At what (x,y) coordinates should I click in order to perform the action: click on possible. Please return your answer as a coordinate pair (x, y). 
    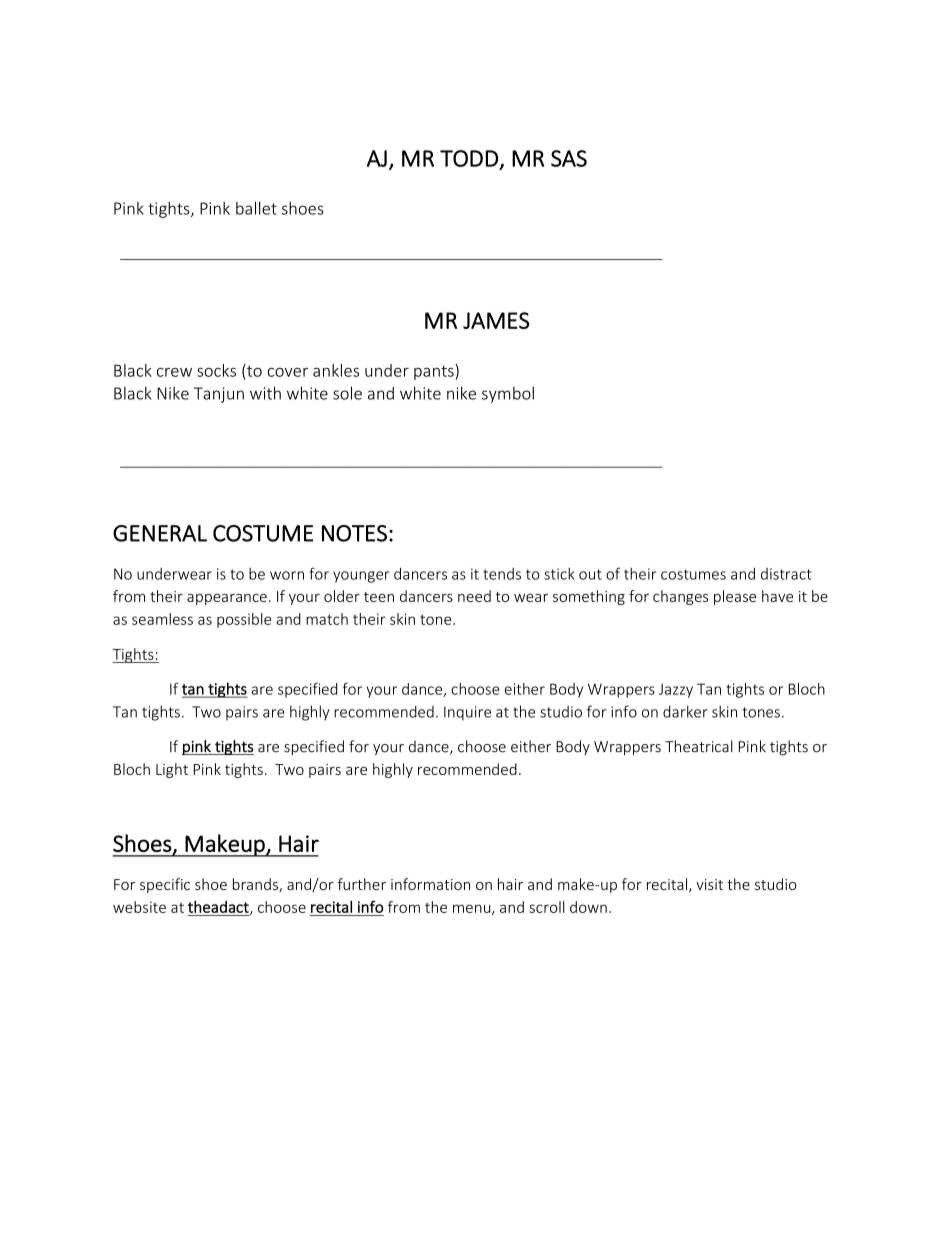
    Looking at the image, I should click on (244, 620).
